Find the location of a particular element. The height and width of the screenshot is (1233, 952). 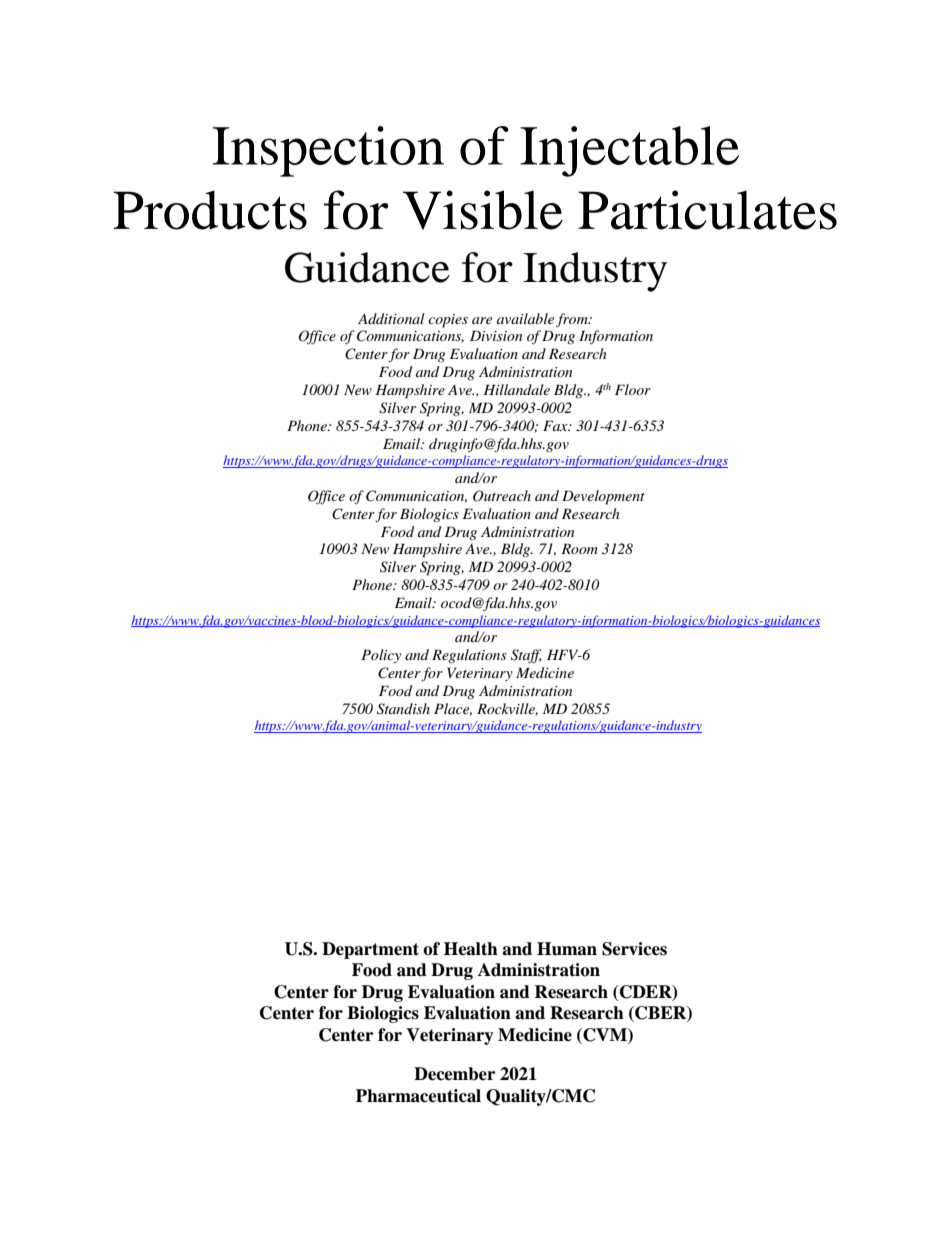

Standish is located at coordinates (403, 709).
